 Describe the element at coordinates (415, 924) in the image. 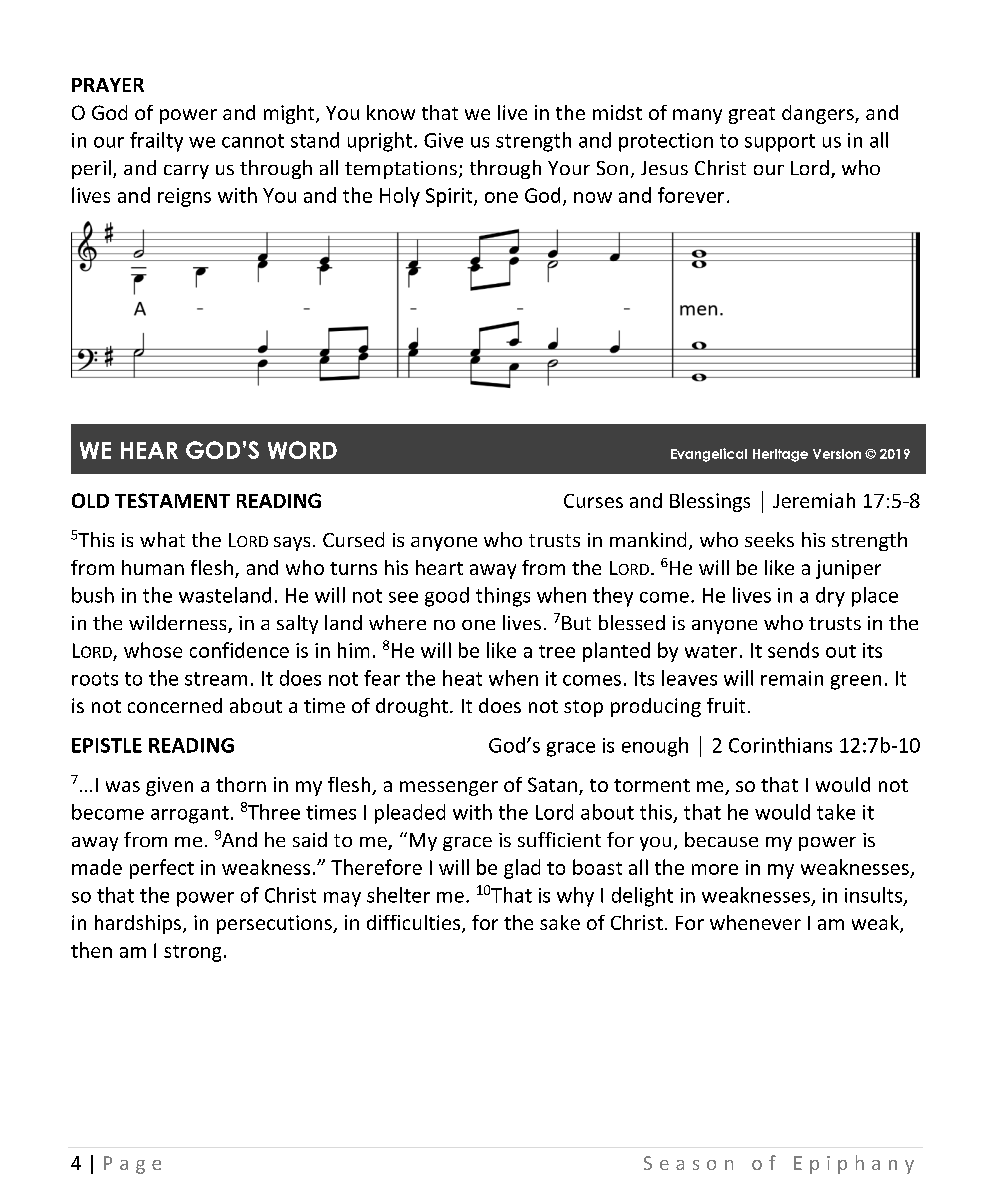

I see `difficulties` at that location.
